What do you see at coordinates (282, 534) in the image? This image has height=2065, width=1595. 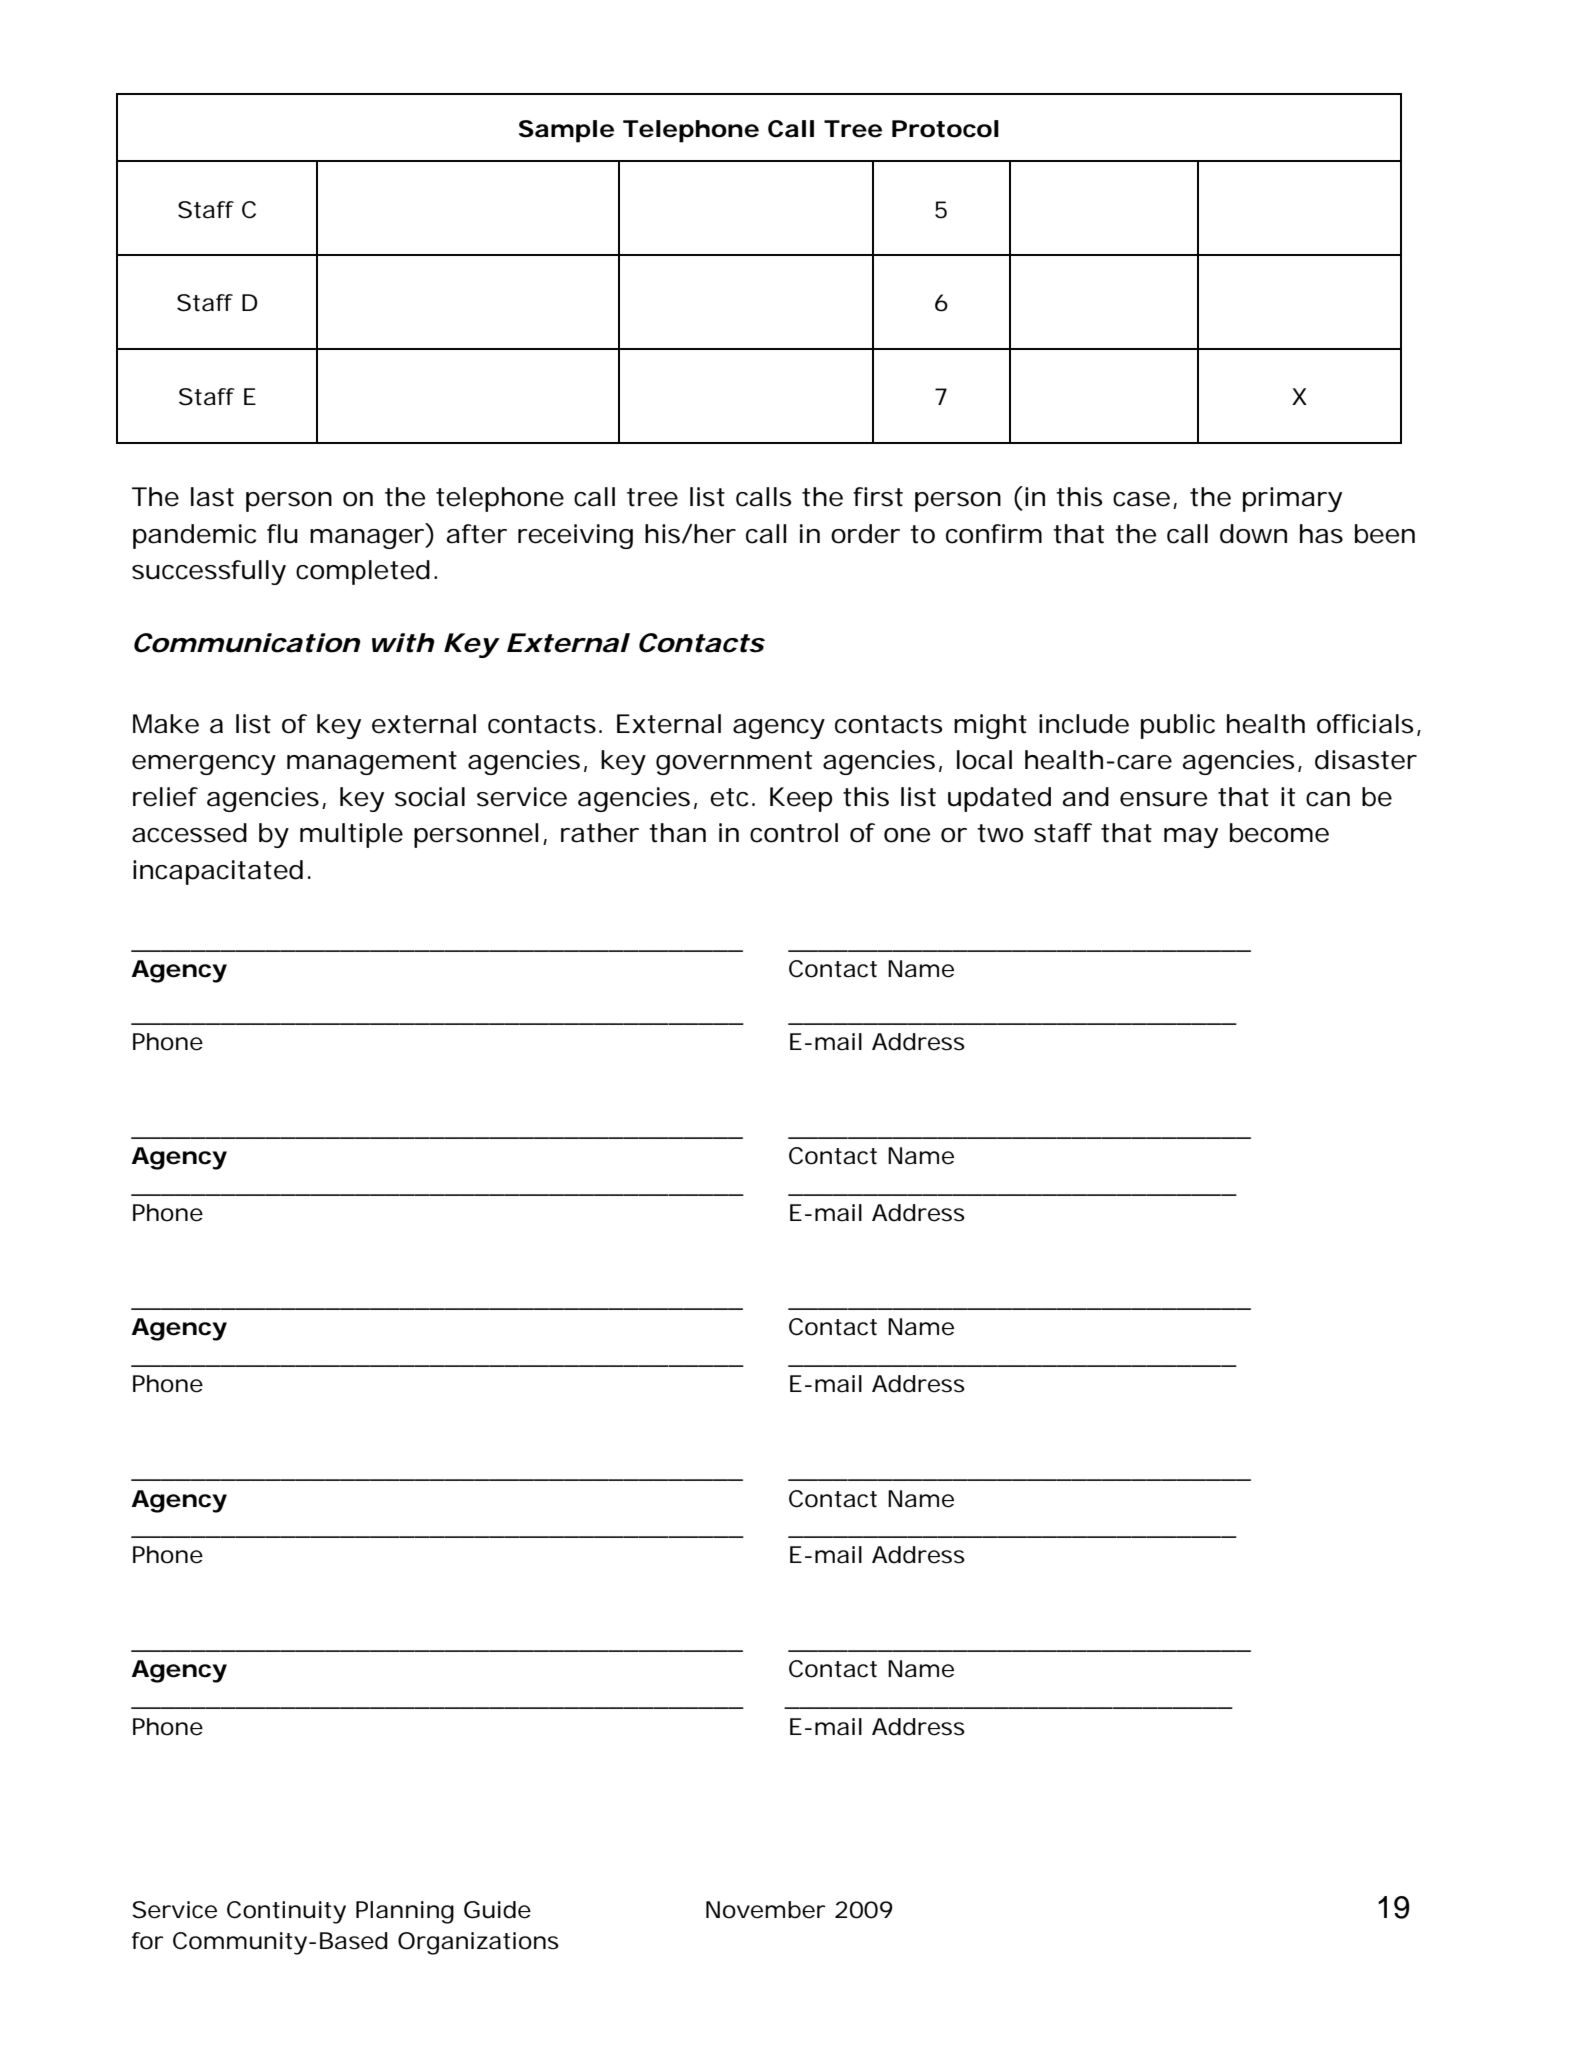 I see `flu` at bounding box center [282, 534].
